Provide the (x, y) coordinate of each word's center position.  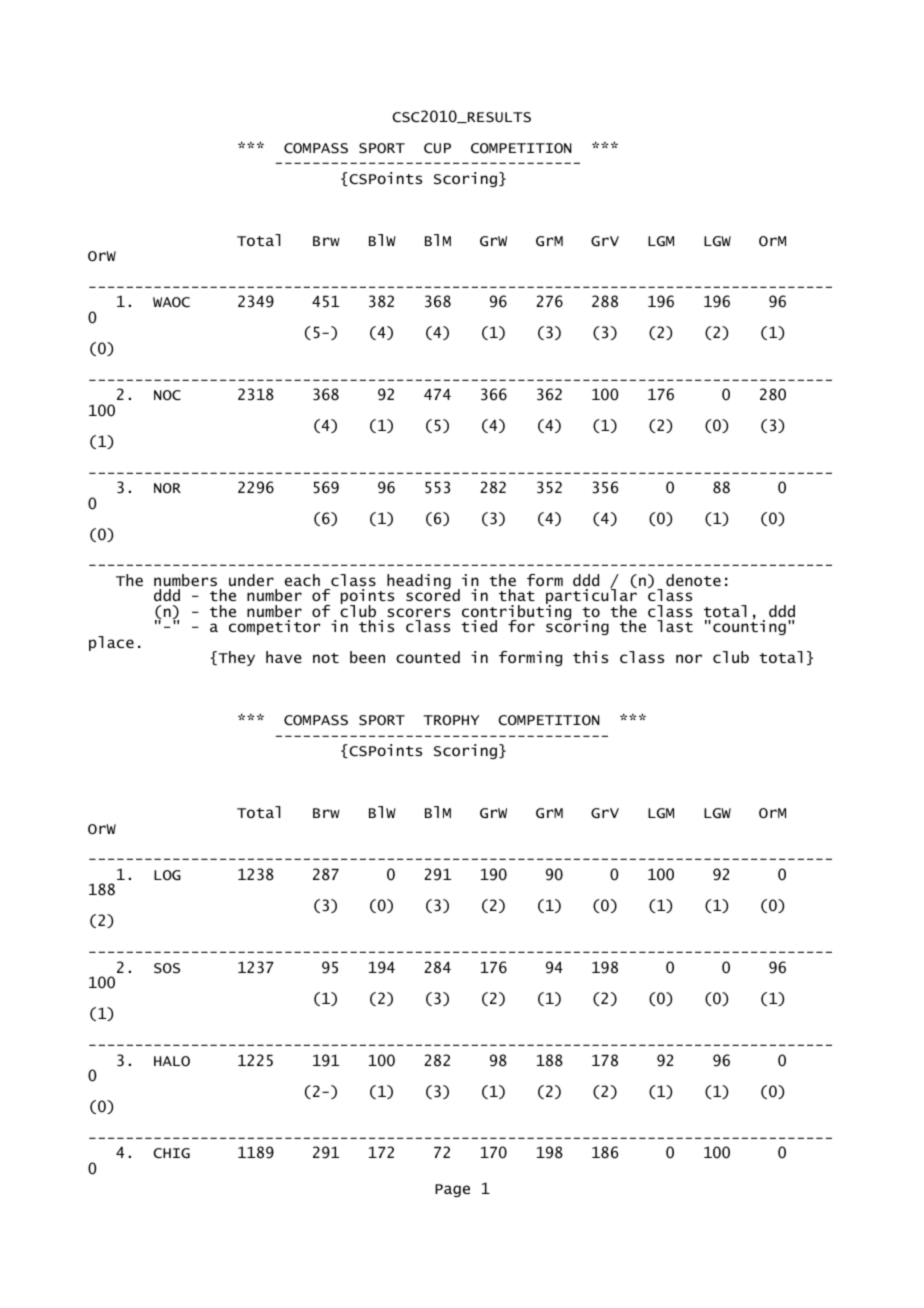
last (675, 626)
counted (428, 657)
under (251, 580)
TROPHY (451, 720)
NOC (167, 395)
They (235, 658)
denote (693, 580)
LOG (167, 875)
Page (452, 1190)
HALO (172, 1061)
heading (419, 581)
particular (591, 598)
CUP (437, 148)
